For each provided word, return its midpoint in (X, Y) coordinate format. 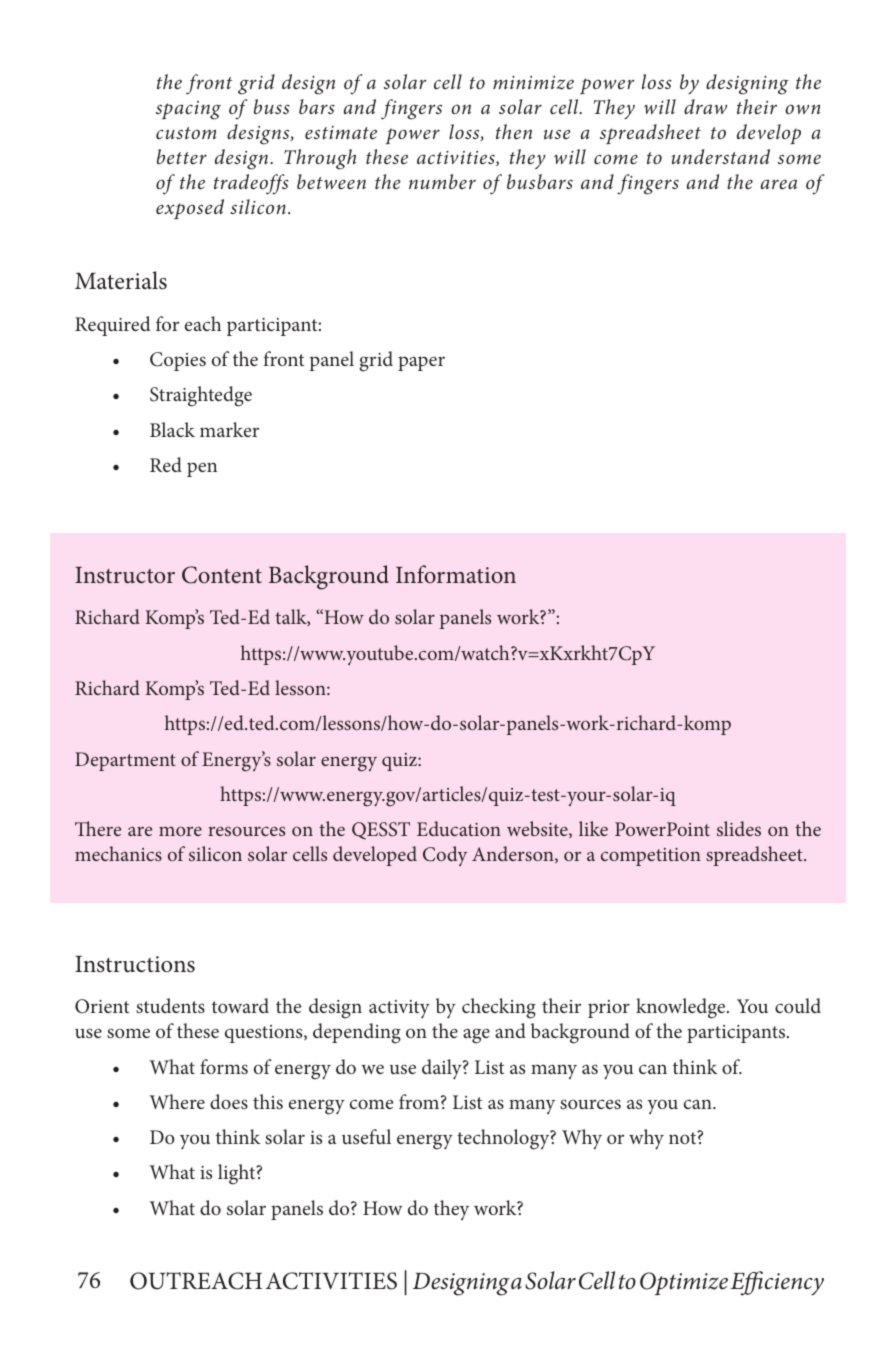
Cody (445, 856)
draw (705, 106)
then (514, 131)
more (180, 831)
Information (456, 574)
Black (172, 429)
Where (177, 1101)
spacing (188, 110)
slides (739, 828)
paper (421, 363)
